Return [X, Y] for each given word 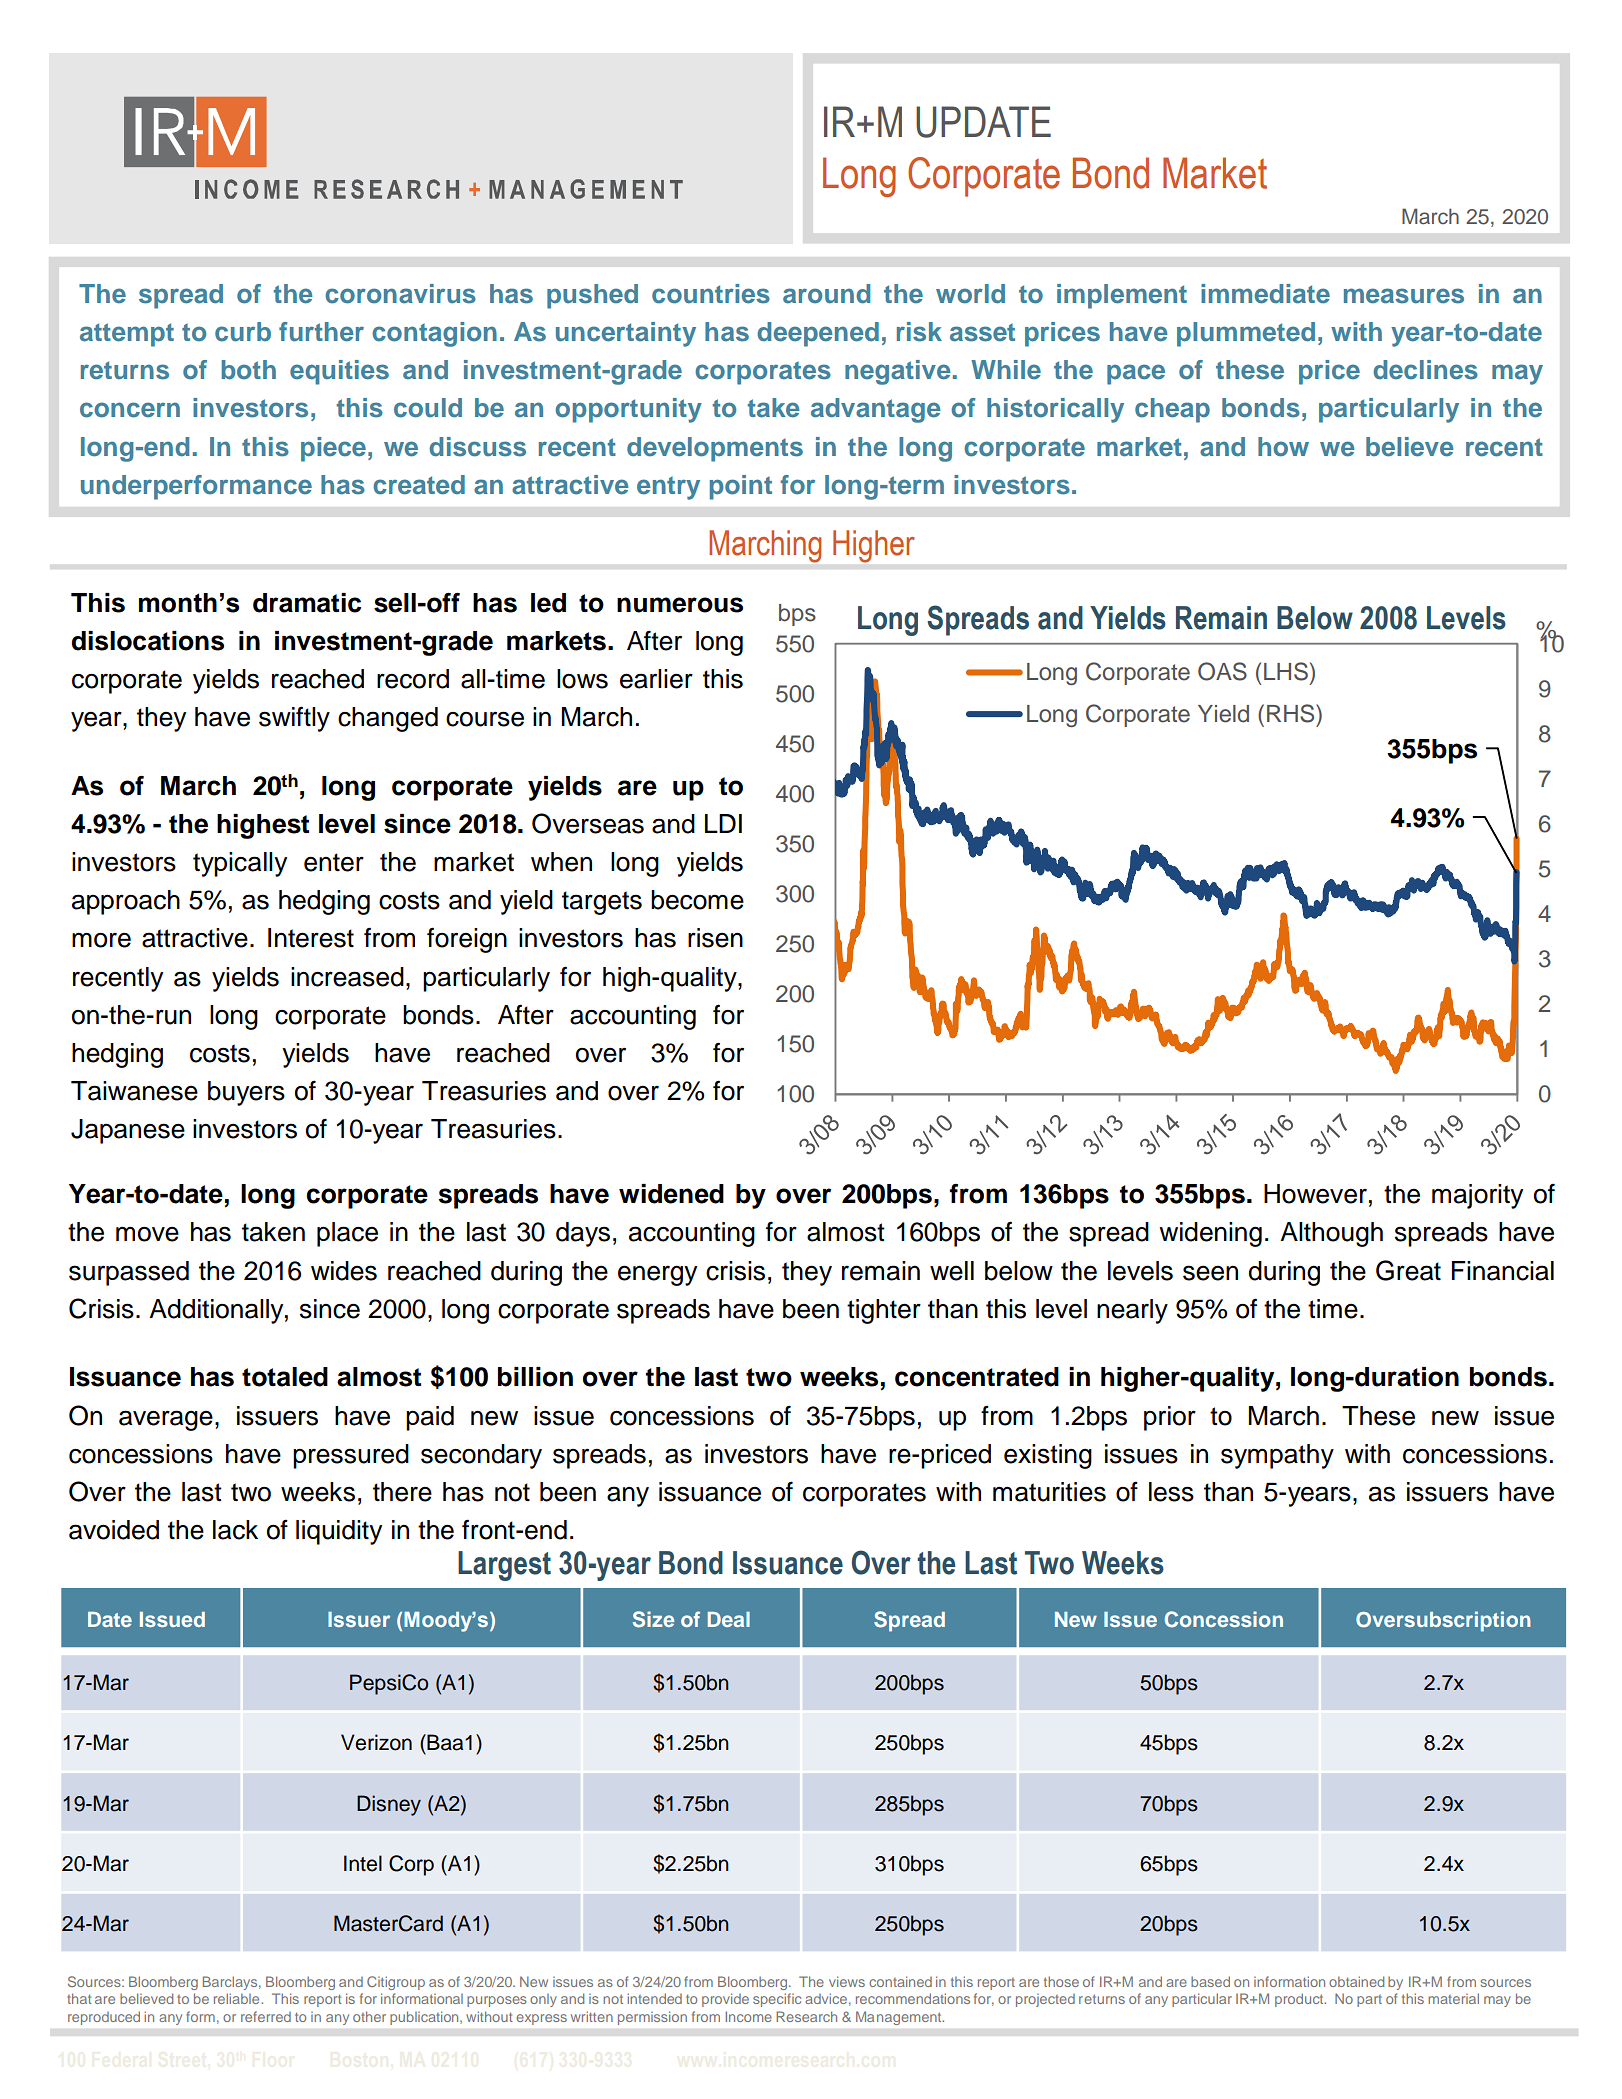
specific [777, 2000]
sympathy [1277, 1456]
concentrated [977, 1377]
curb [243, 332]
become [697, 900]
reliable [238, 1998]
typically [240, 864]
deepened [818, 334]
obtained [1356, 1981]
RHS [1292, 713]
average [166, 1420]
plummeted [1246, 334]
